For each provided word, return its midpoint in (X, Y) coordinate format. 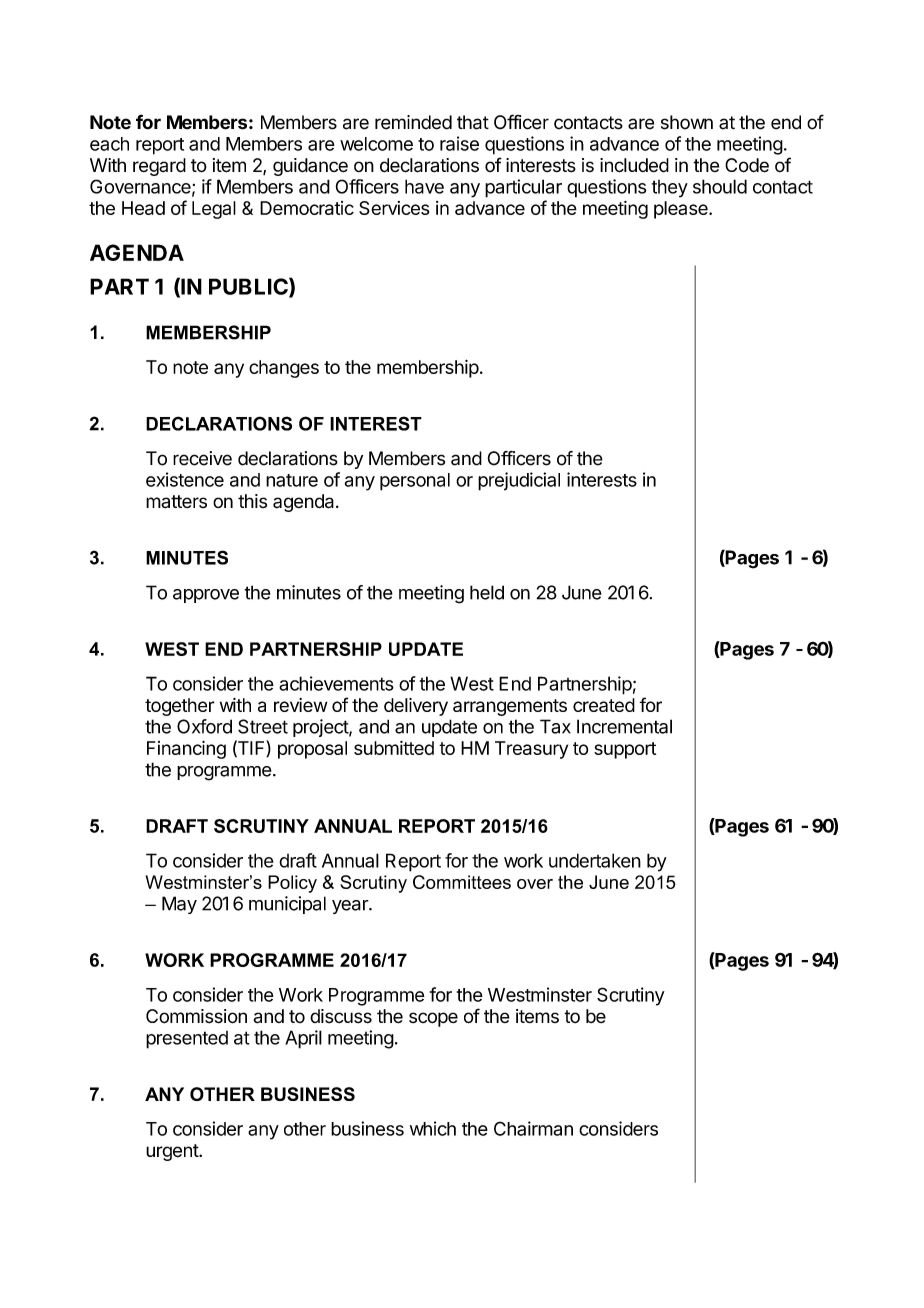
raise (459, 143)
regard (159, 167)
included (634, 165)
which (433, 1128)
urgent (173, 1152)
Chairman (533, 1128)
